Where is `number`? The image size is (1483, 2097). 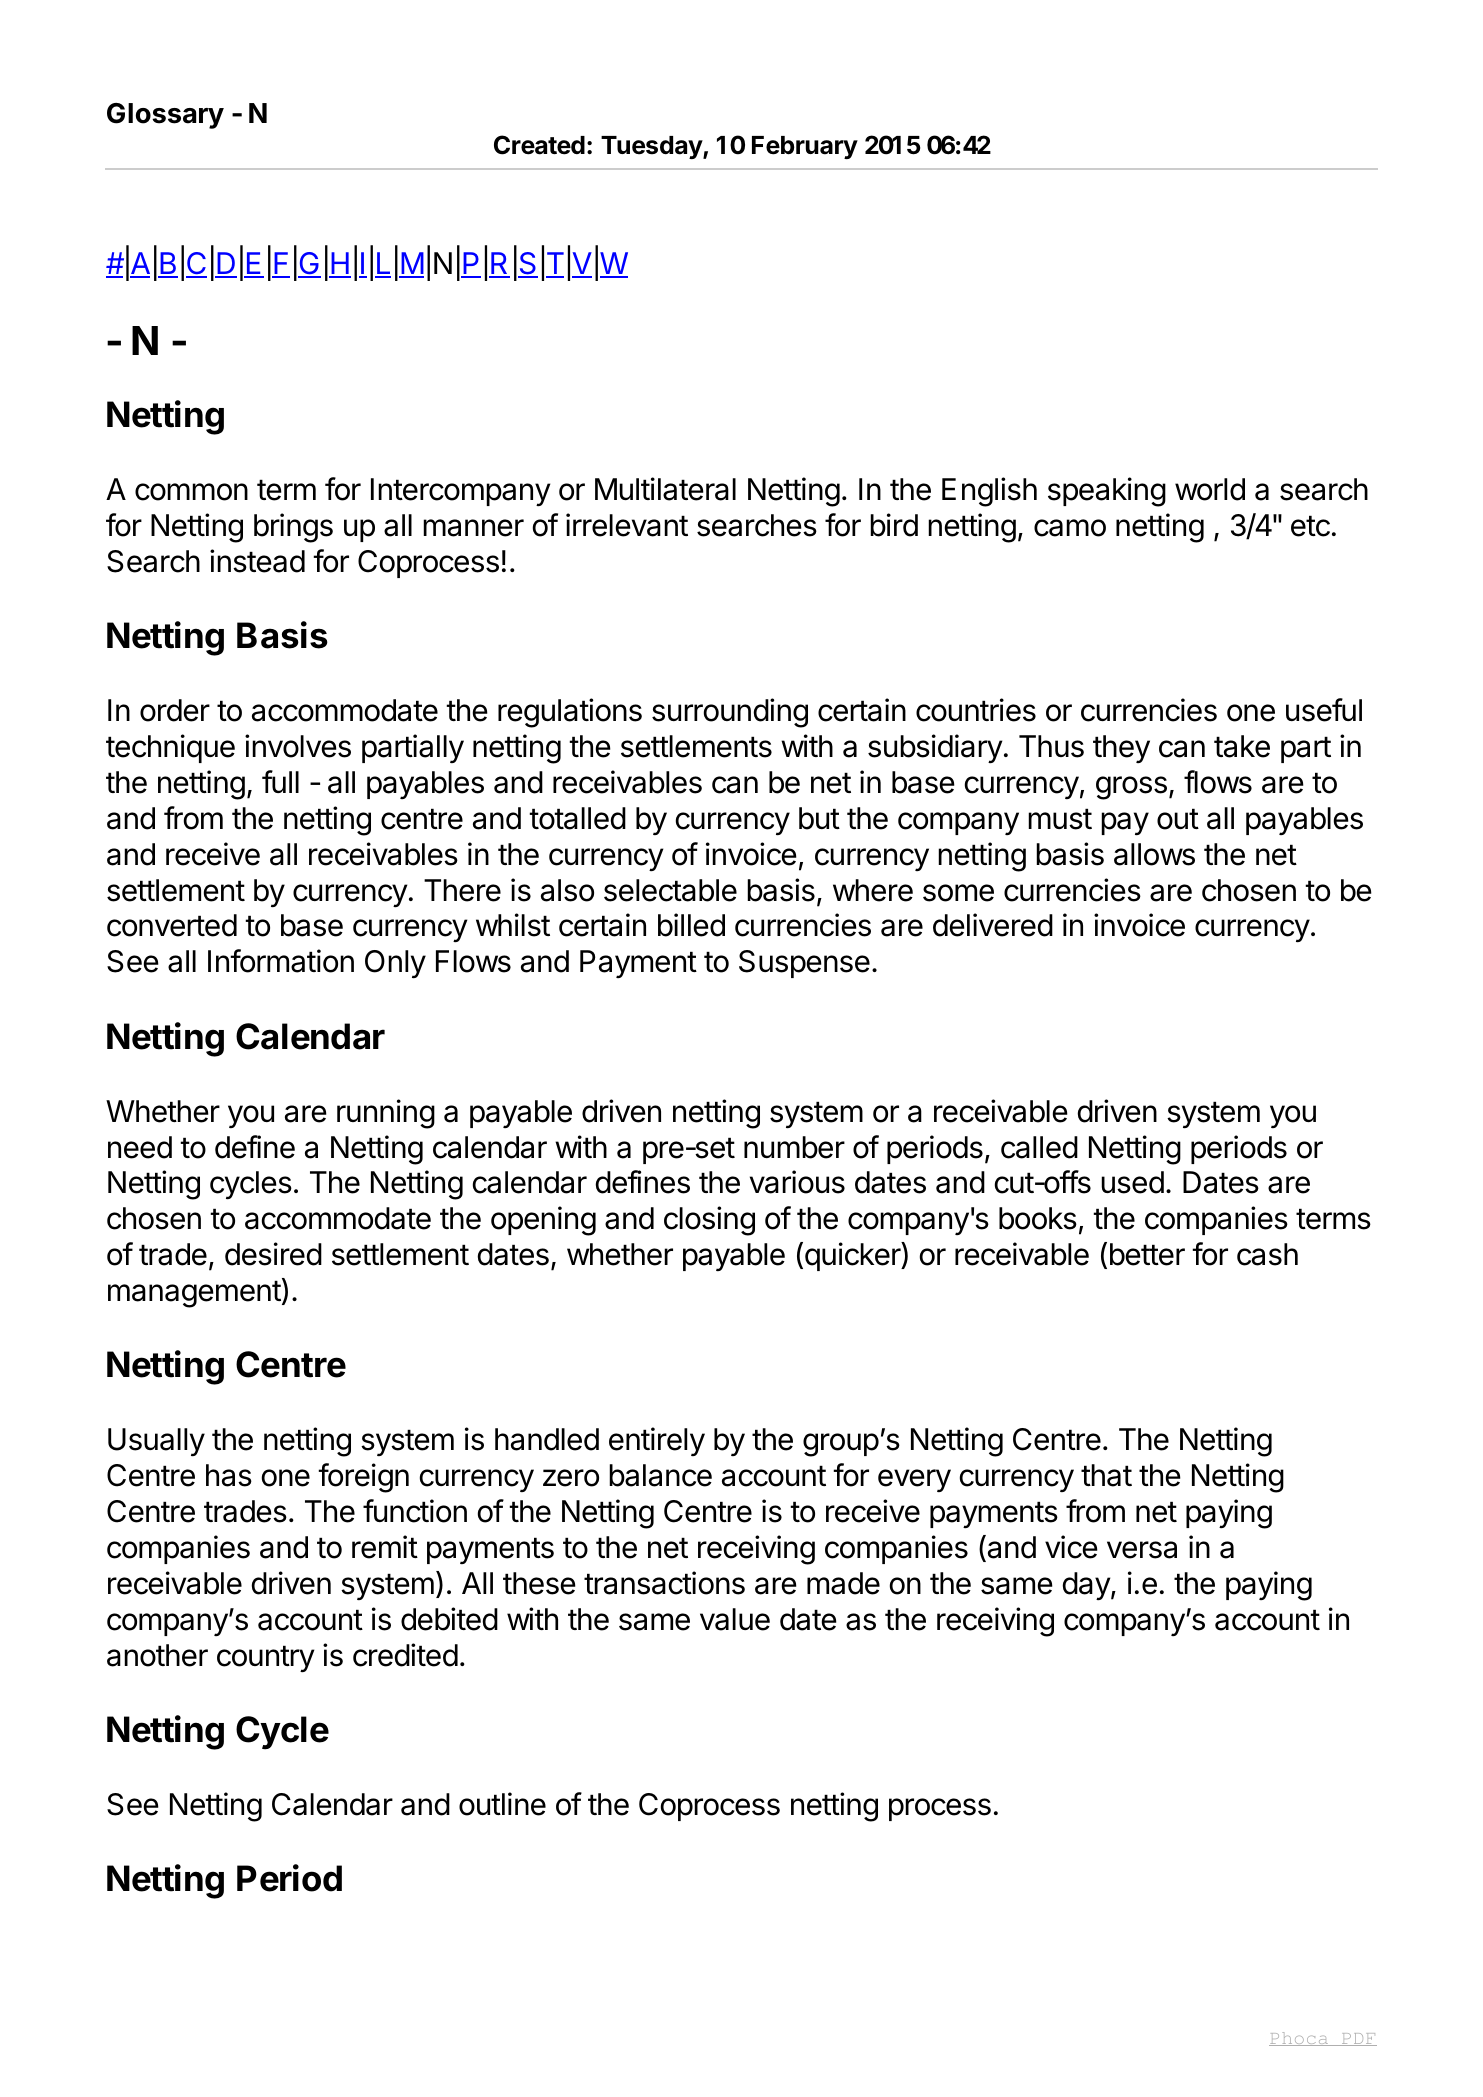
number is located at coordinates (794, 1147).
